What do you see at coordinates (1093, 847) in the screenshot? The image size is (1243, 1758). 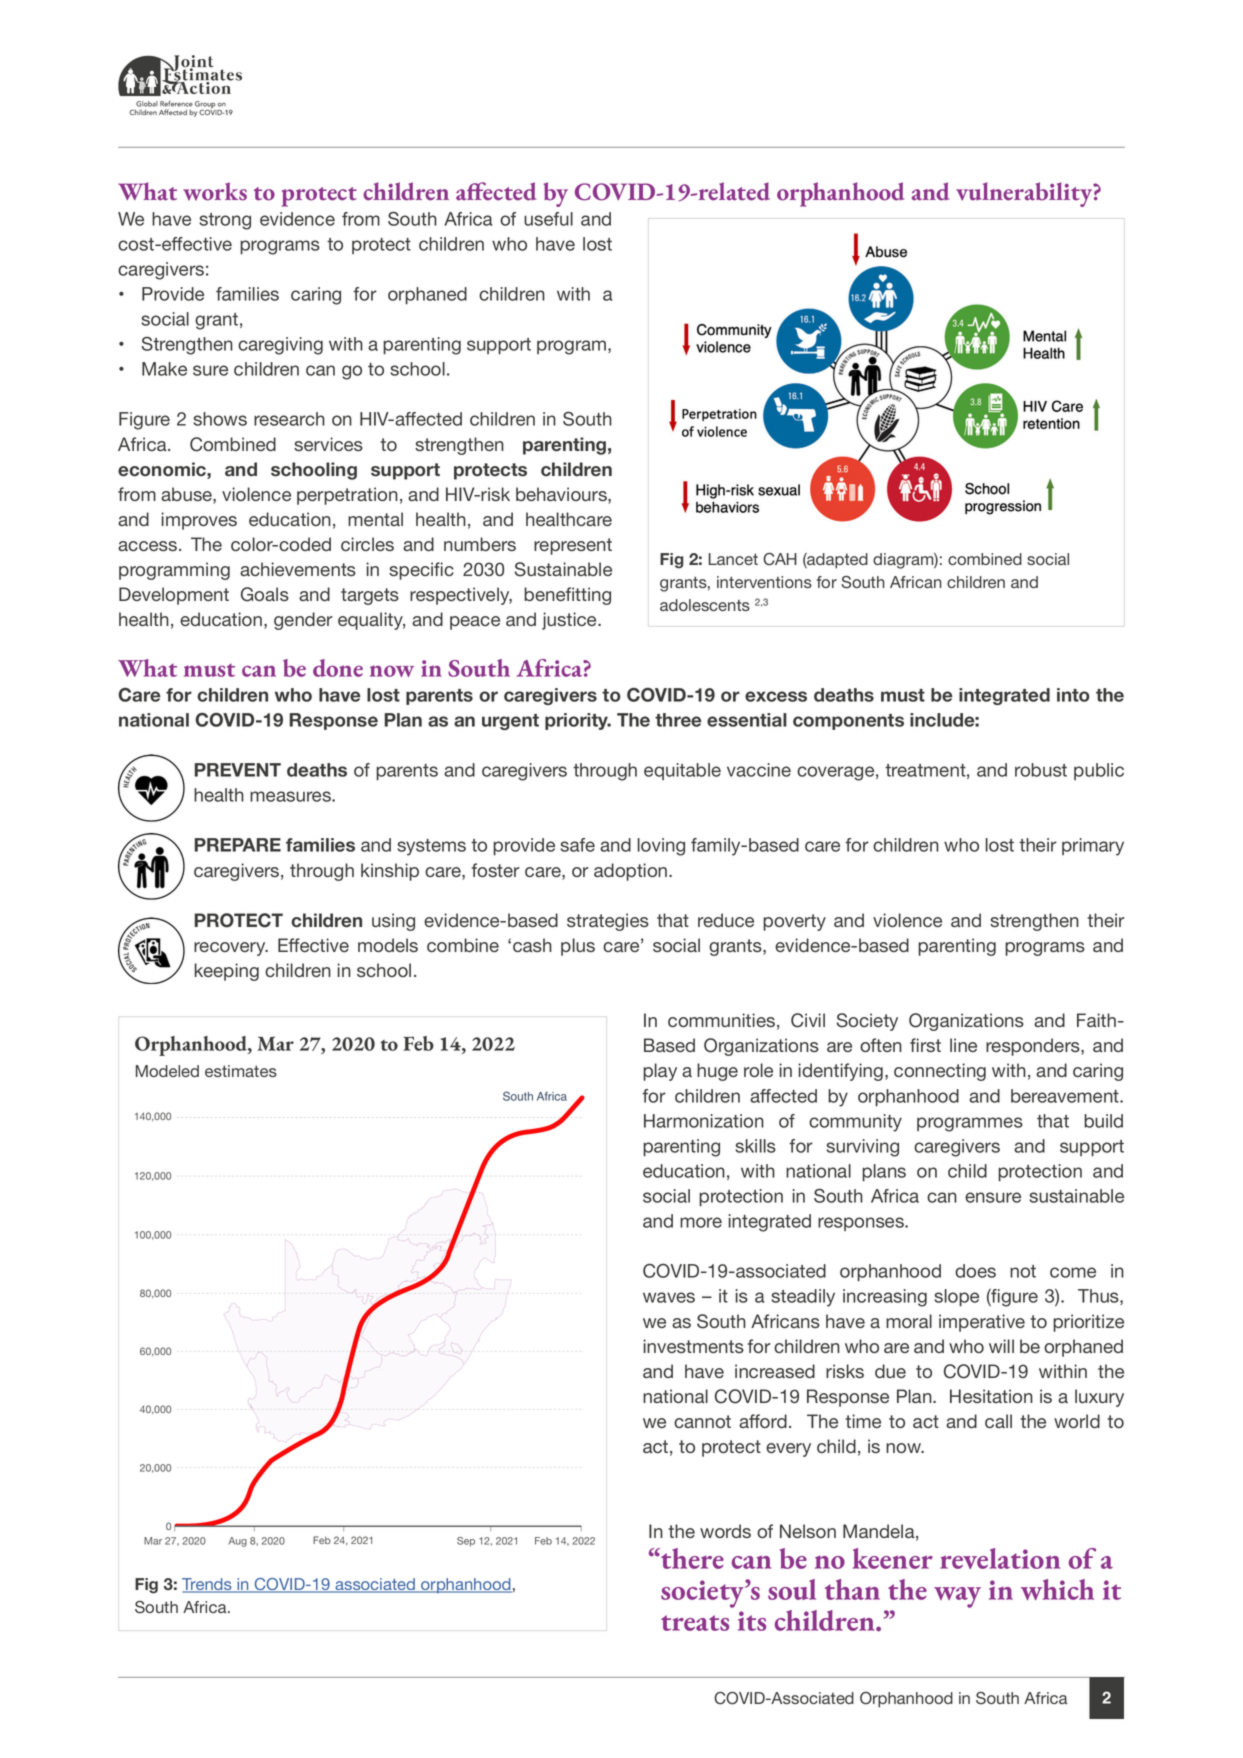 I see `primary` at bounding box center [1093, 847].
